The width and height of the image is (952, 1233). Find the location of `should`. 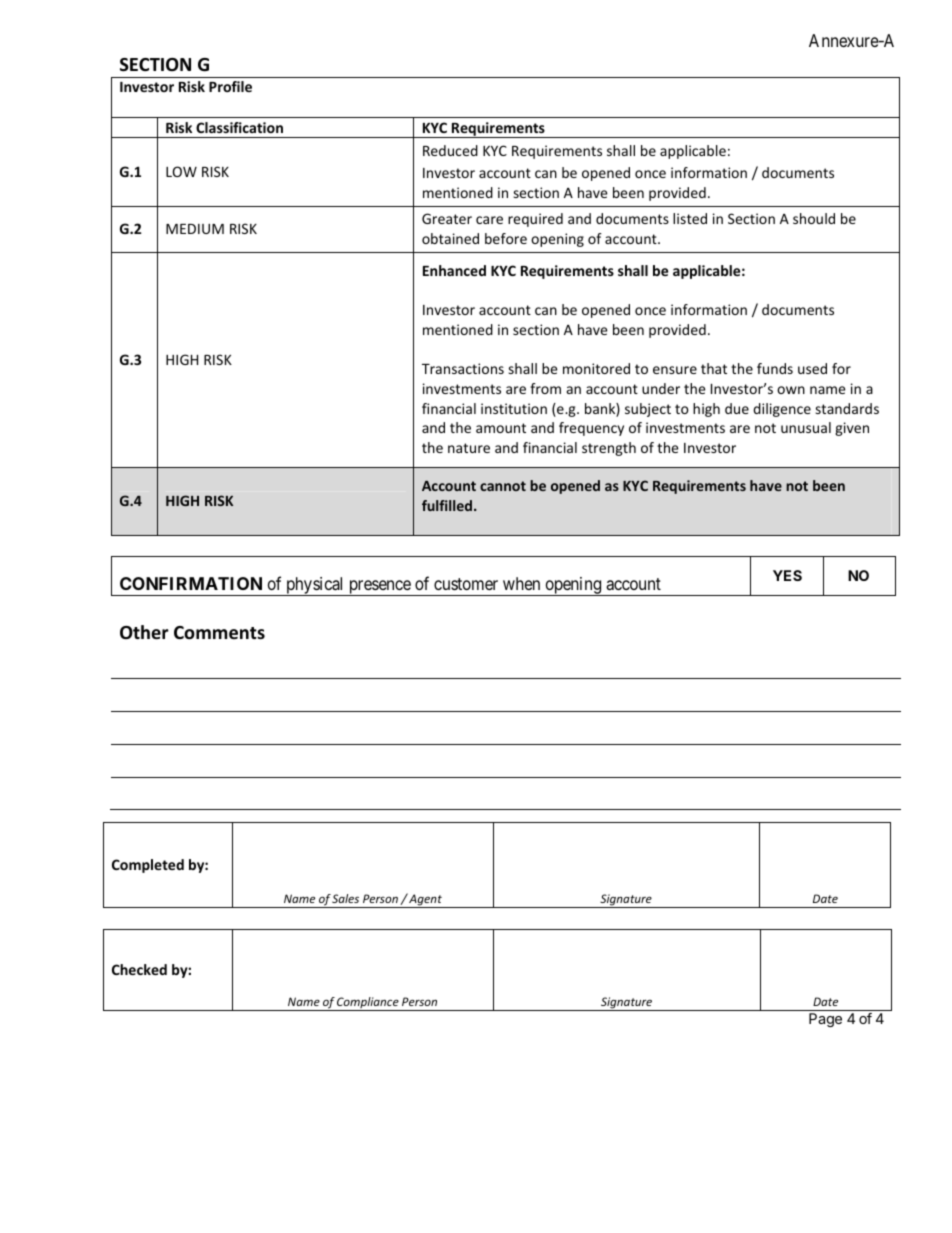

should is located at coordinates (814, 218).
